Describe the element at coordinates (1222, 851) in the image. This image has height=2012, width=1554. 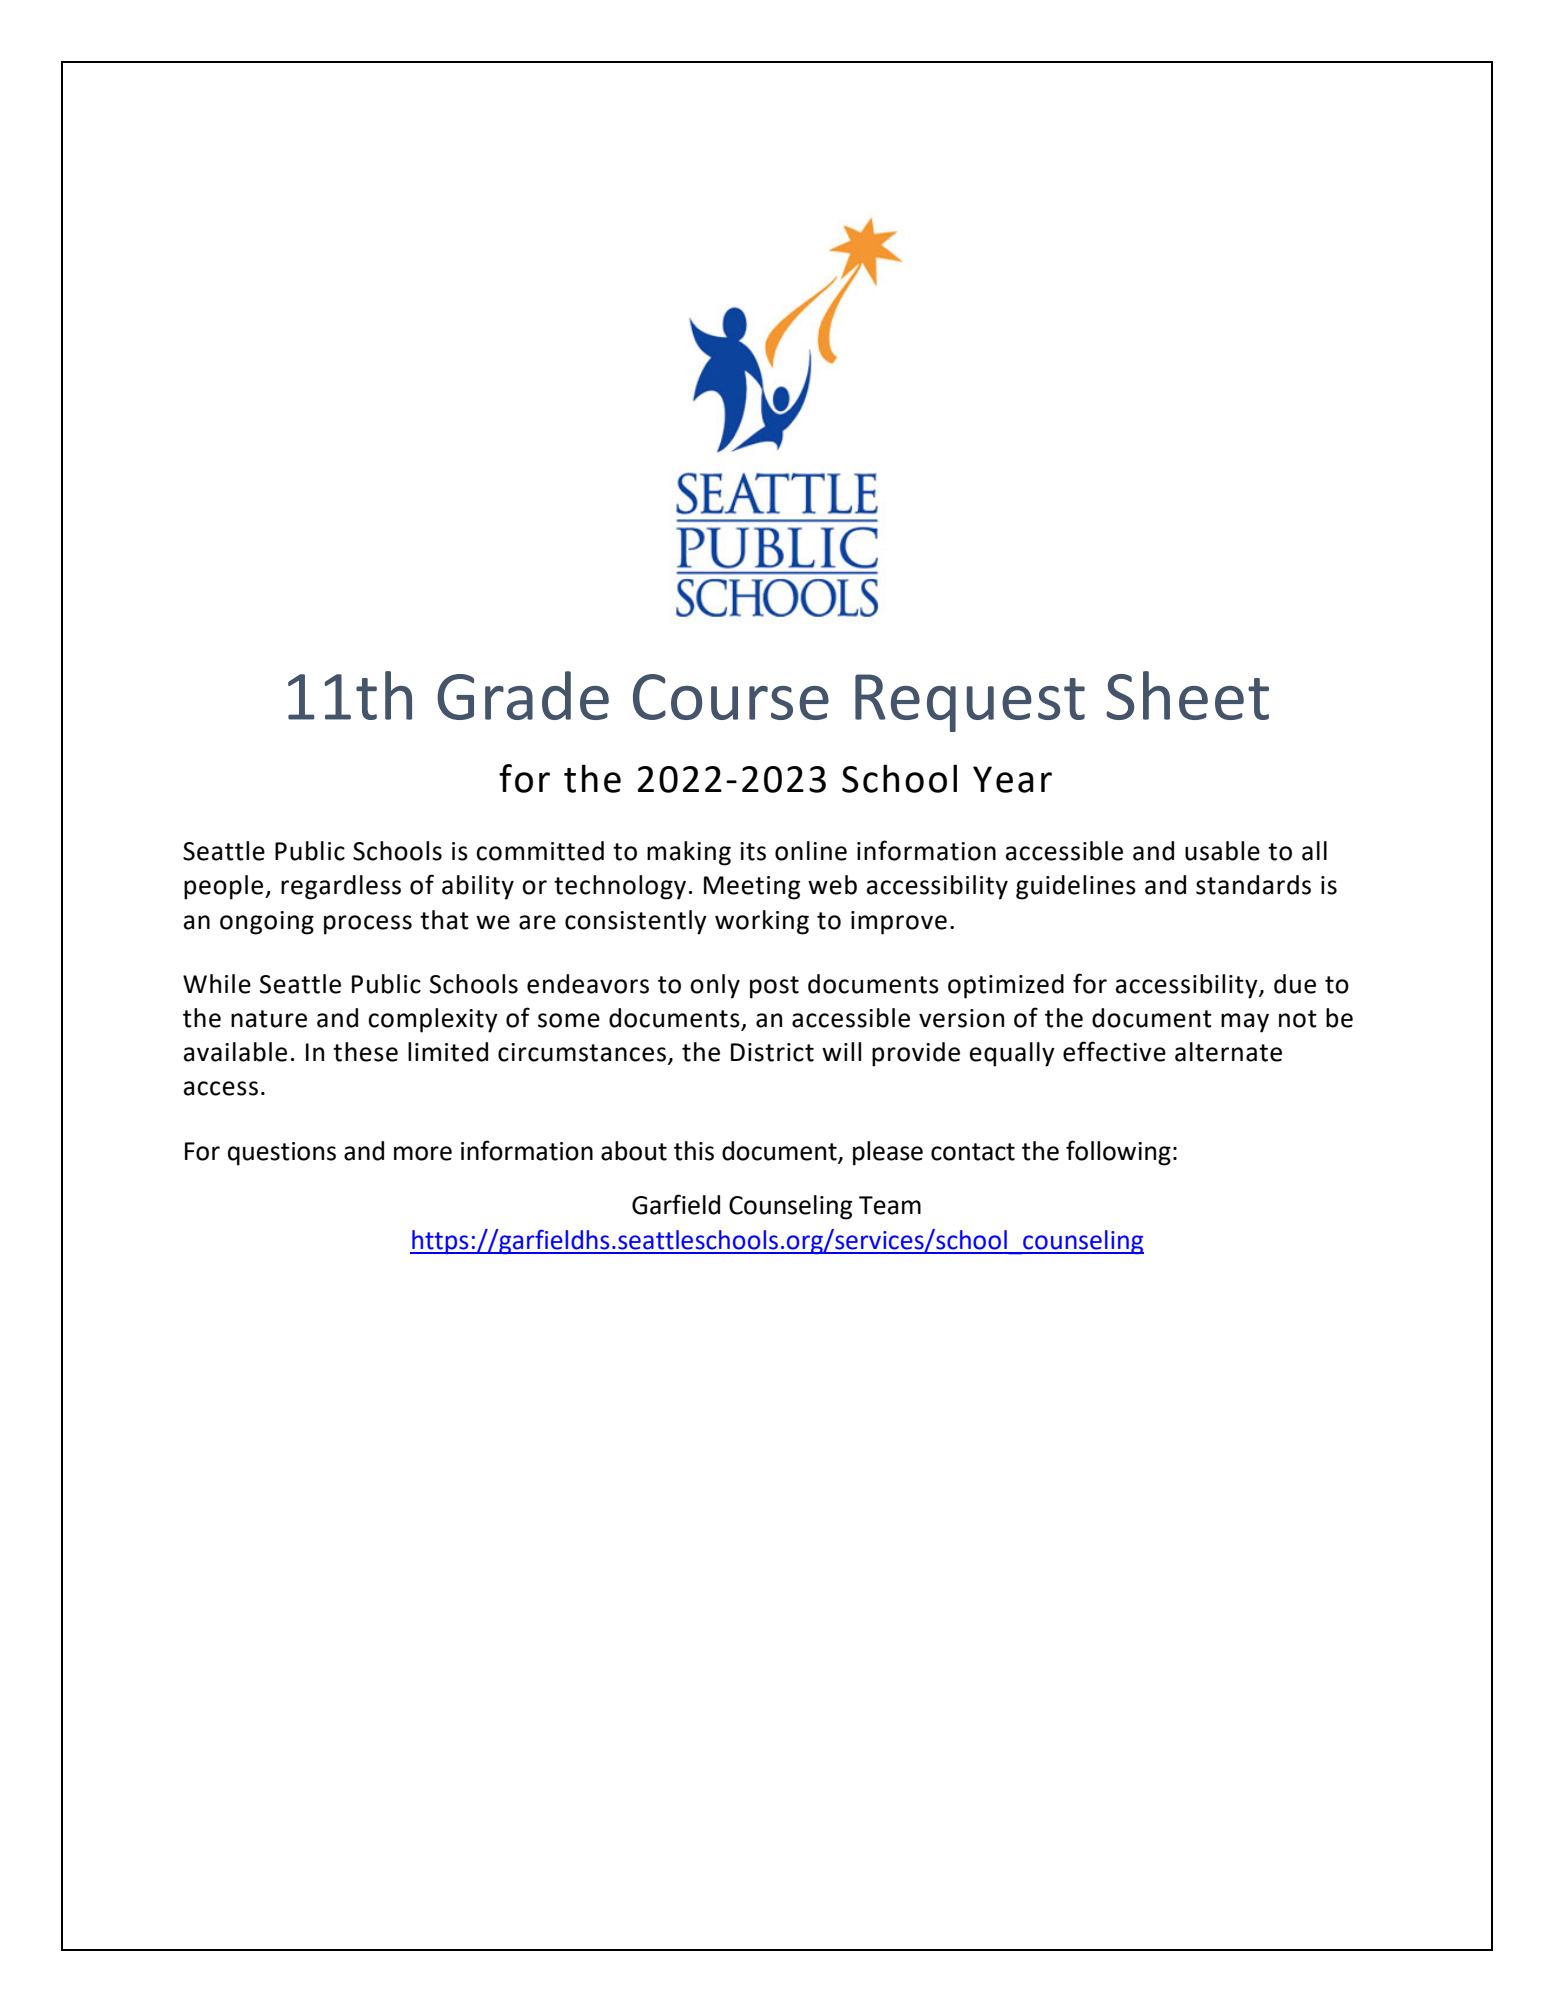
I see `usable` at that location.
